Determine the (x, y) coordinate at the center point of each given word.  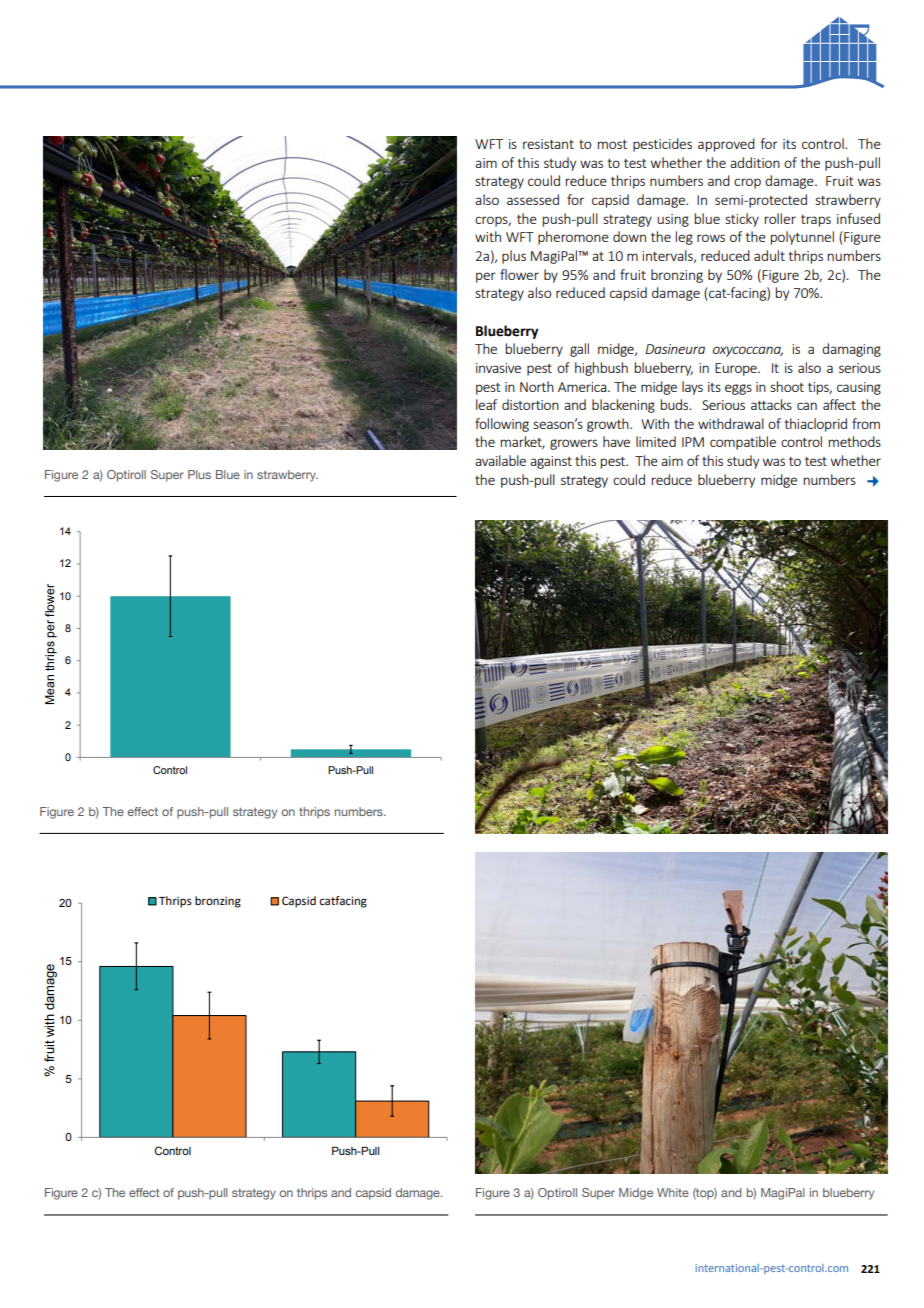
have (616, 441)
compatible (743, 443)
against (551, 462)
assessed (533, 199)
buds (676, 404)
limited (656, 441)
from (866, 423)
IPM (693, 442)
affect (839, 404)
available (500, 460)
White (673, 1192)
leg (684, 238)
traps (816, 221)
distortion (530, 404)
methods (855, 441)
